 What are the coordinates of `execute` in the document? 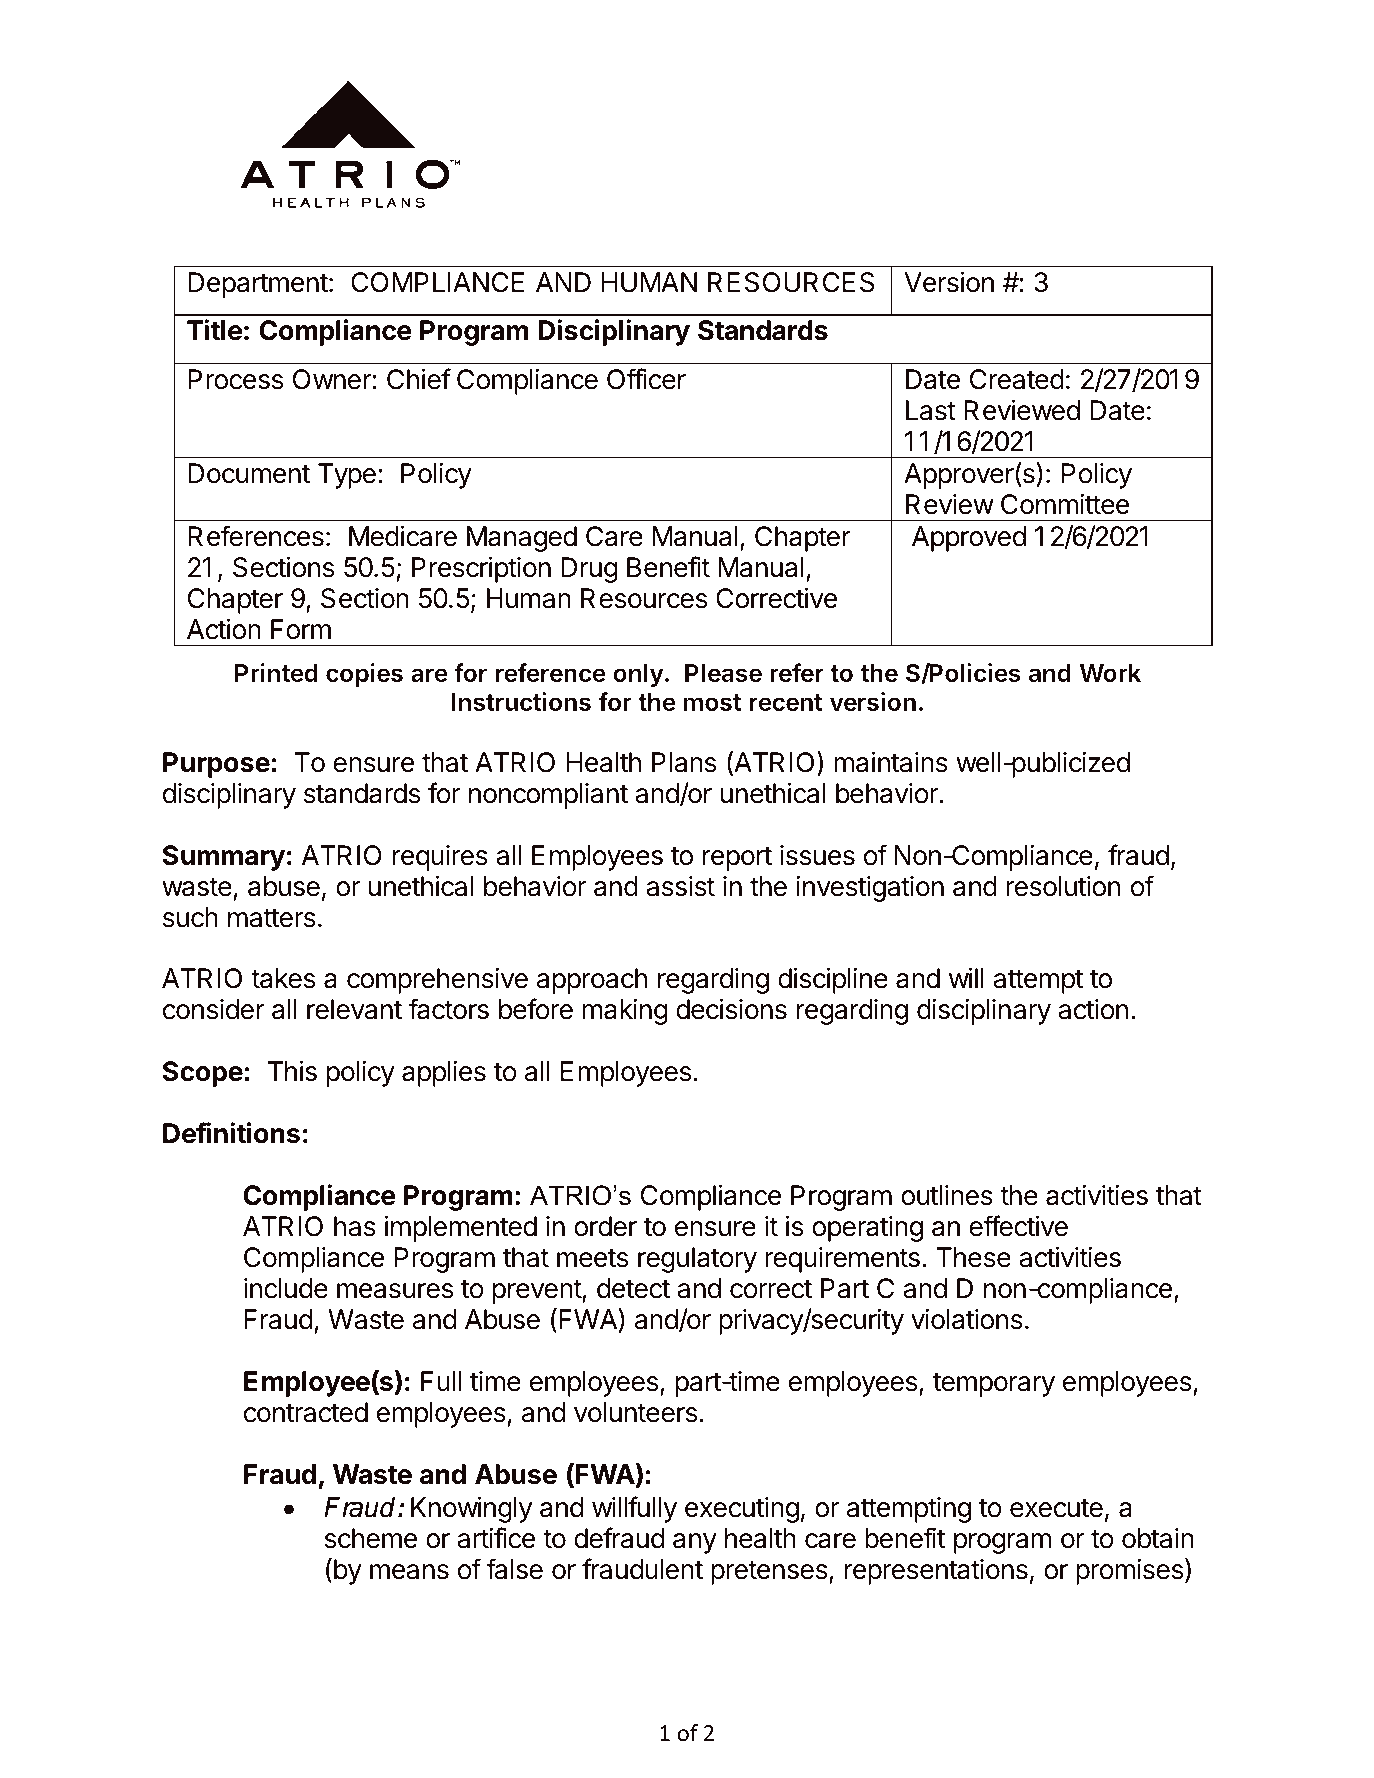 It's located at (1056, 1508).
